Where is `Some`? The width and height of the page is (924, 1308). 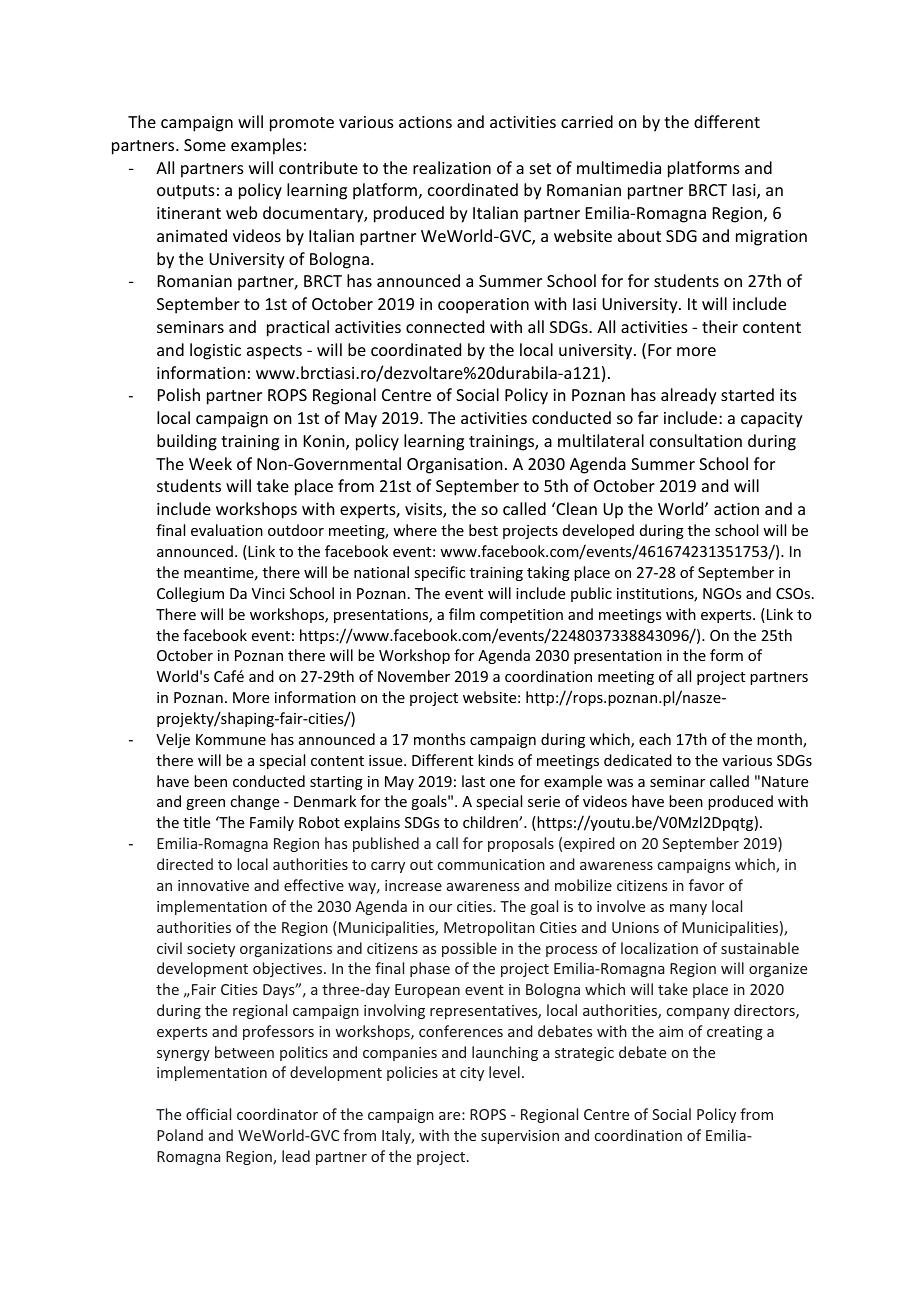
Some is located at coordinates (205, 145).
